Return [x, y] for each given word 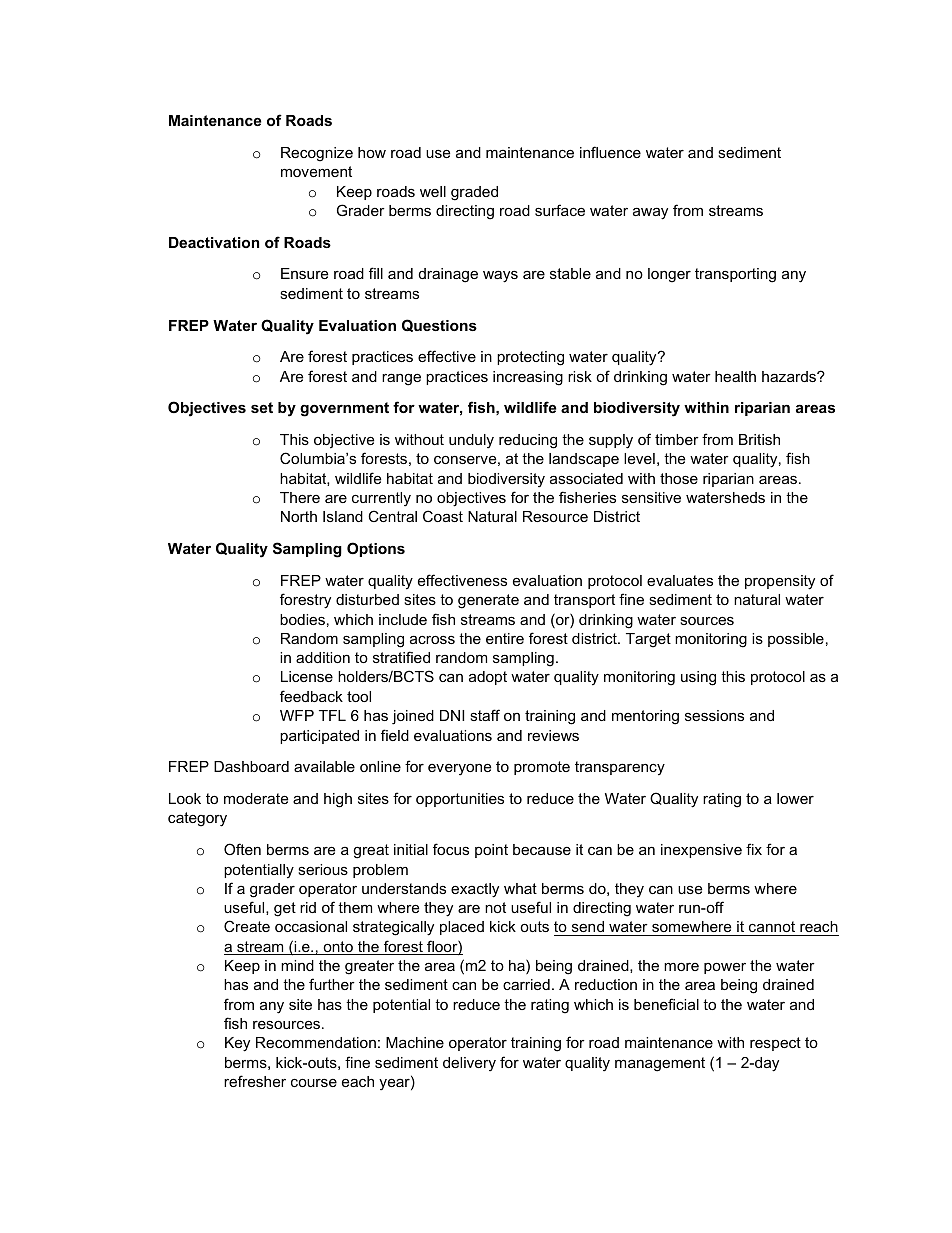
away [650, 213]
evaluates [680, 580]
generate [488, 601]
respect [775, 1044]
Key [237, 1044]
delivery [469, 1064]
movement [316, 171]
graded [474, 193]
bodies [302, 619]
